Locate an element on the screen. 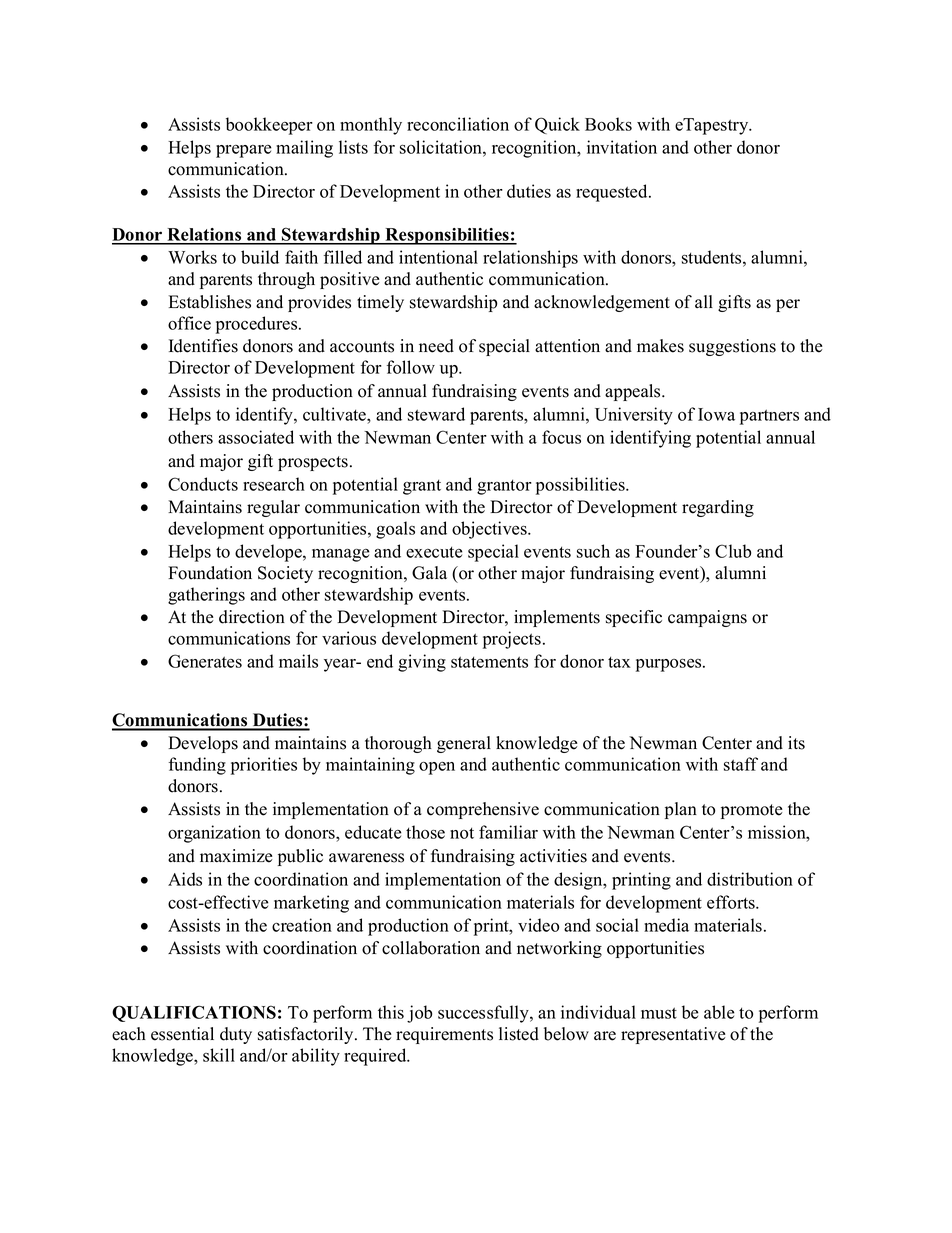 This screenshot has width=952, height=1233. invitation is located at coordinates (622, 147).
